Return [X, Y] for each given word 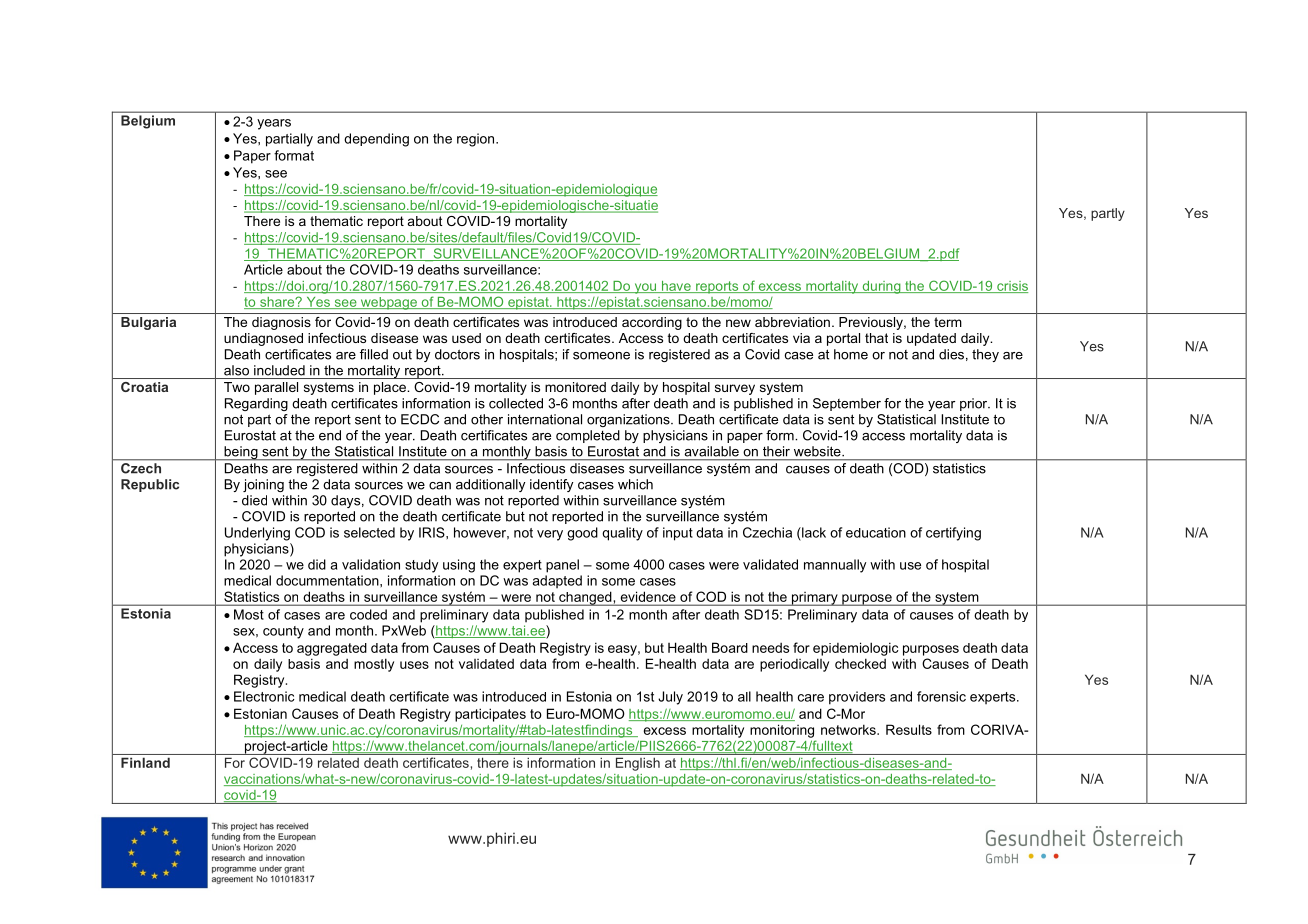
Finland [145, 763]
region [477, 140]
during [881, 287]
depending [376, 140]
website [818, 451]
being [241, 453]
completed [588, 436]
